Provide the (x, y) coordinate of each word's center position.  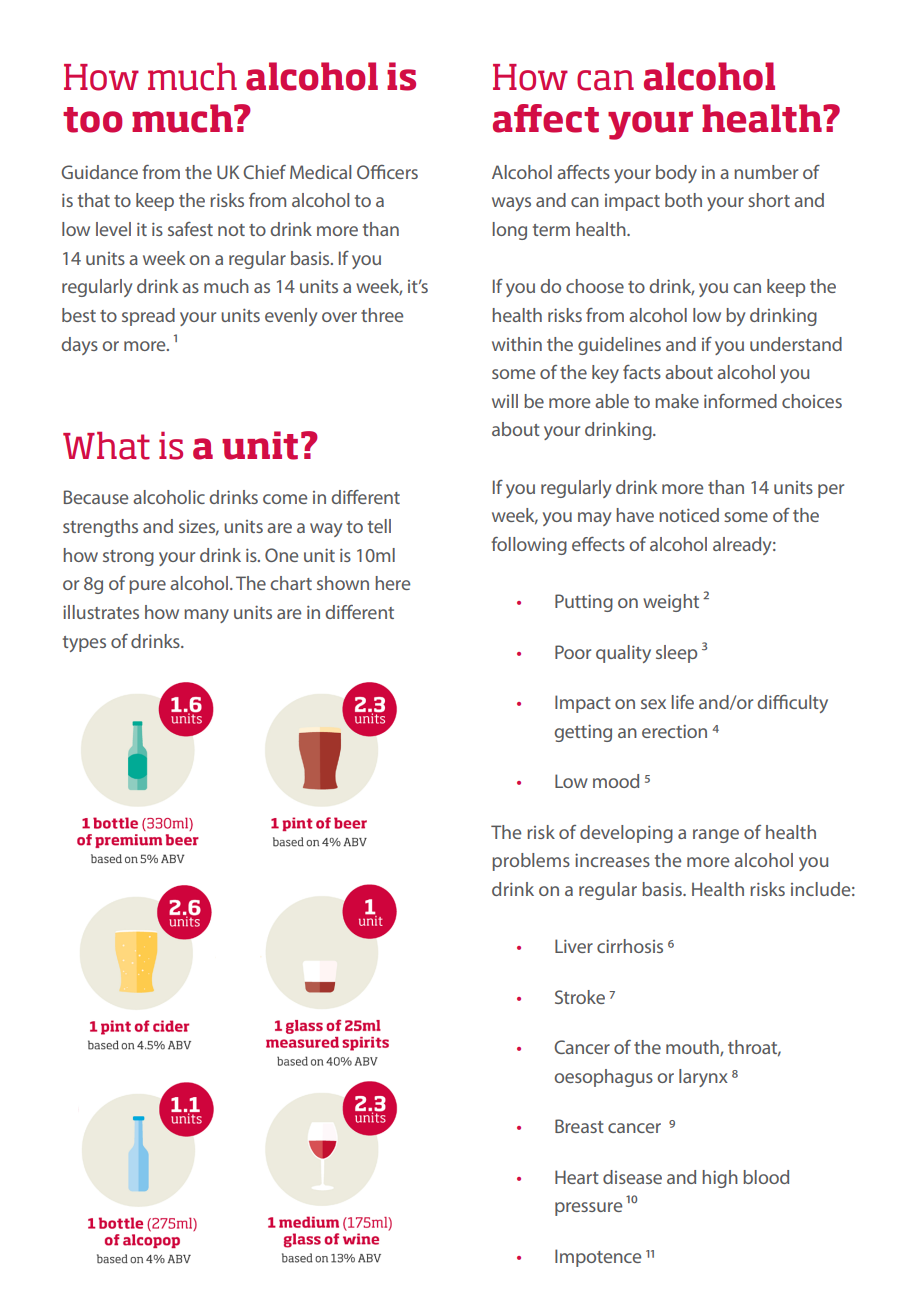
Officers (387, 172)
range (716, 836)
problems (531, 862)
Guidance (99, 172)
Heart (577, 1177)
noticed (689, 515)
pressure (588, 1209)
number (766, 172)
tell (379, 526)
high (720, 1179)
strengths (100, 528)
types (84, 644)
